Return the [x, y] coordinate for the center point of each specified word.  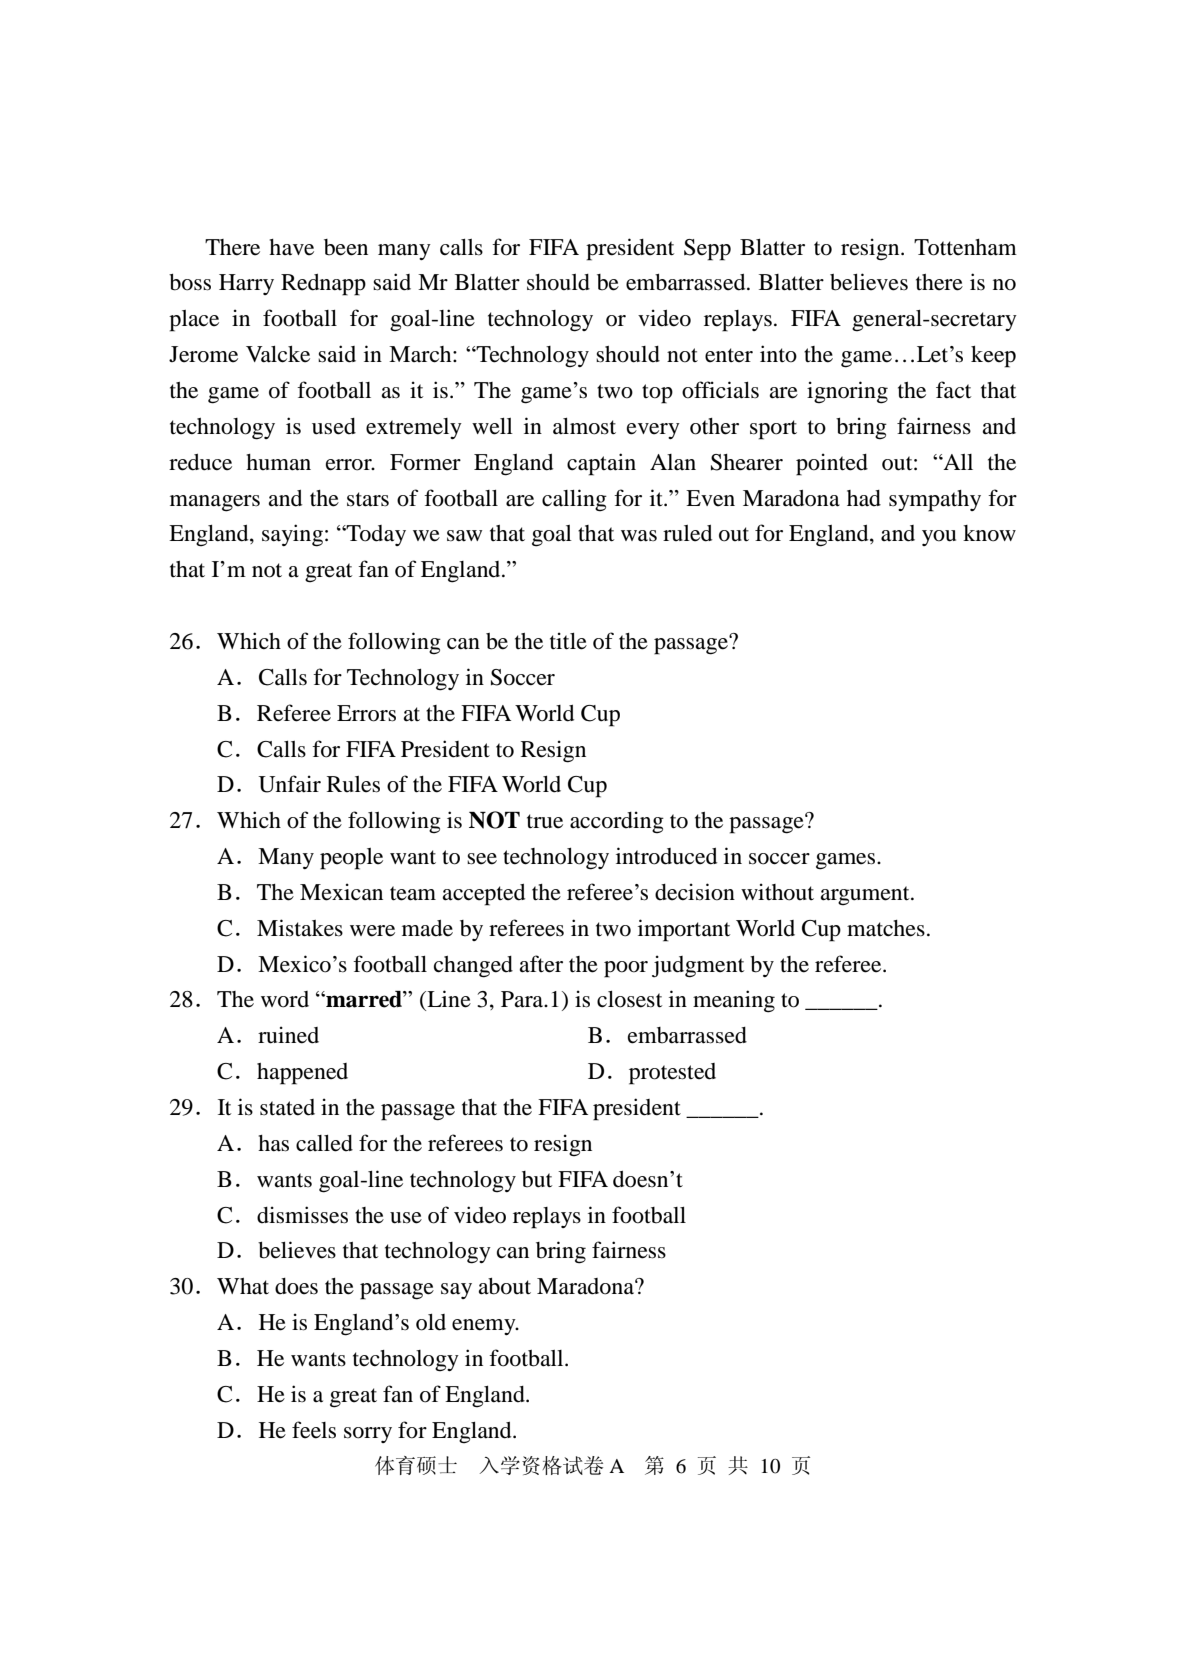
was [639, 536]
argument [866, 896]
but [537, 1179]
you [939, 538]
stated [287, 1107]
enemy [485, 1327]
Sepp [707, 250]
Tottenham [965, 247]
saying [292, 535]
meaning [734, 1001]
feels [314, 1430]
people [351, 859]
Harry [246, 284]
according [617, 822]
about [504, 1286]
